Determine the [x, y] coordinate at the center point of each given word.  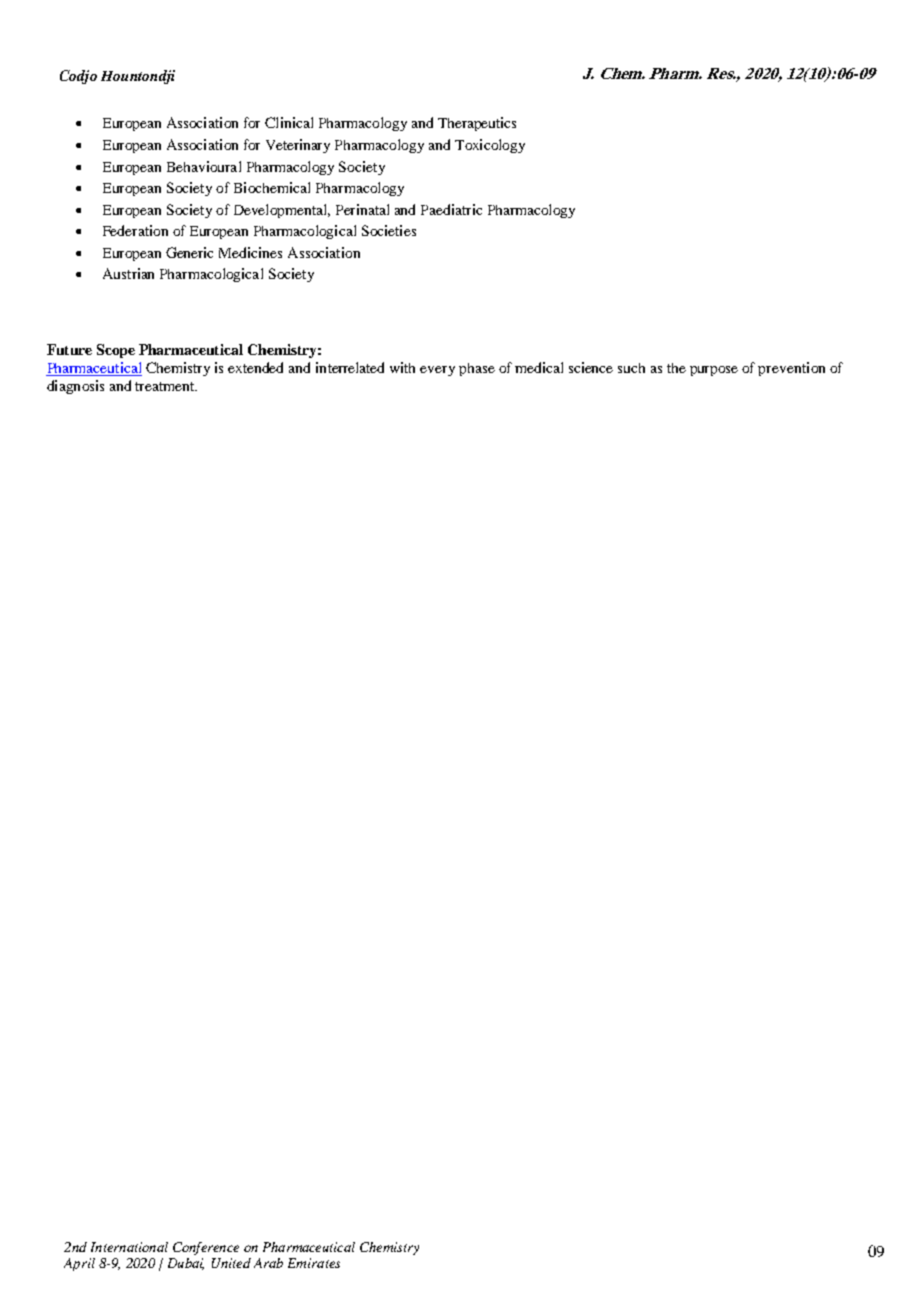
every [437, 371]
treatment [166, 386]
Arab [268, 1263]
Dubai [186, 1264]
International [129, 1247]
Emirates [314, 1263]
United [231, 1263]
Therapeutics [477, 124]
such [631, 368]
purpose [714, 371]
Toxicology [490, 146]
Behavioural [204, 166]
